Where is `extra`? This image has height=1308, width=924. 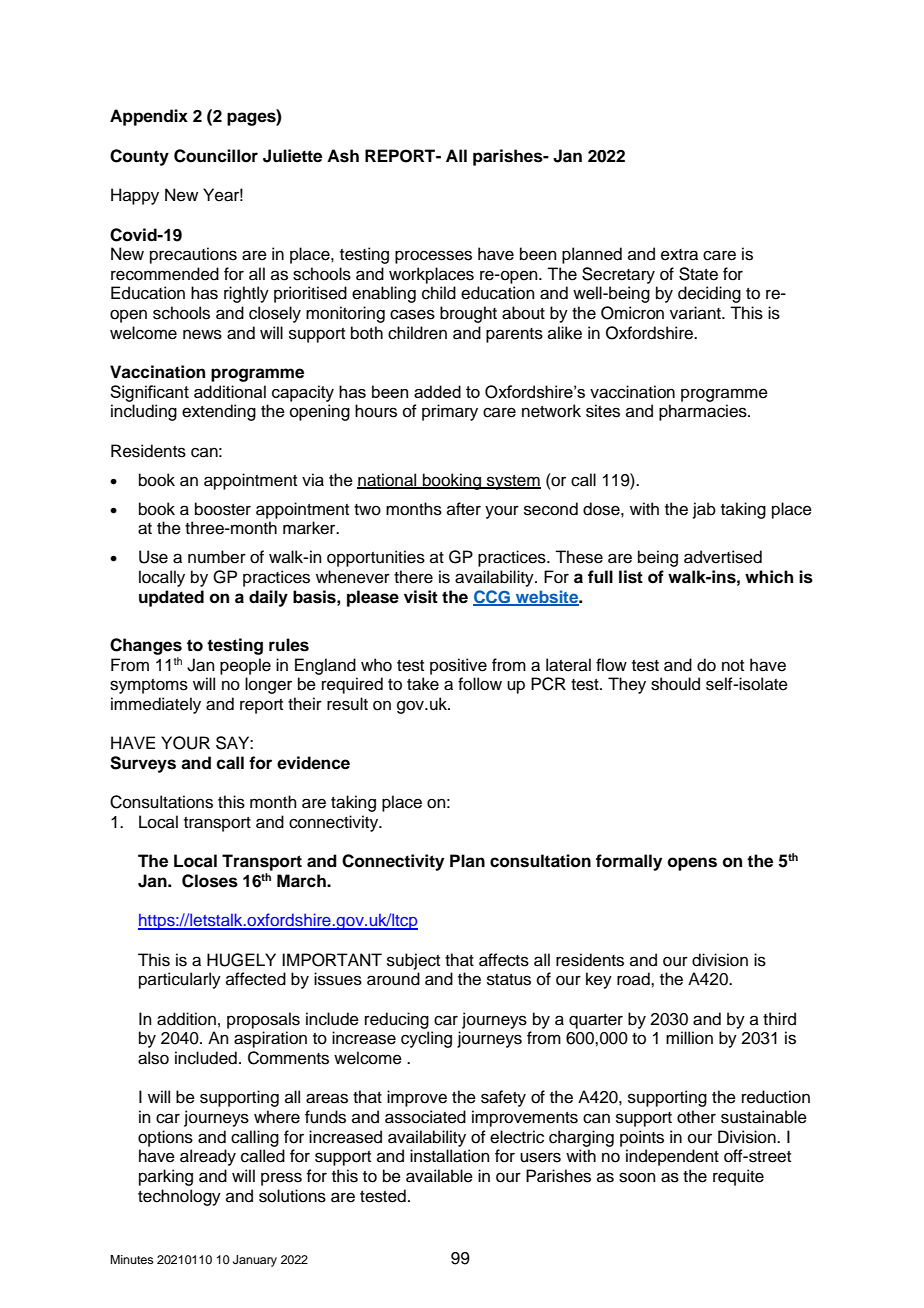 extra is located at coordinates (679, 255).
